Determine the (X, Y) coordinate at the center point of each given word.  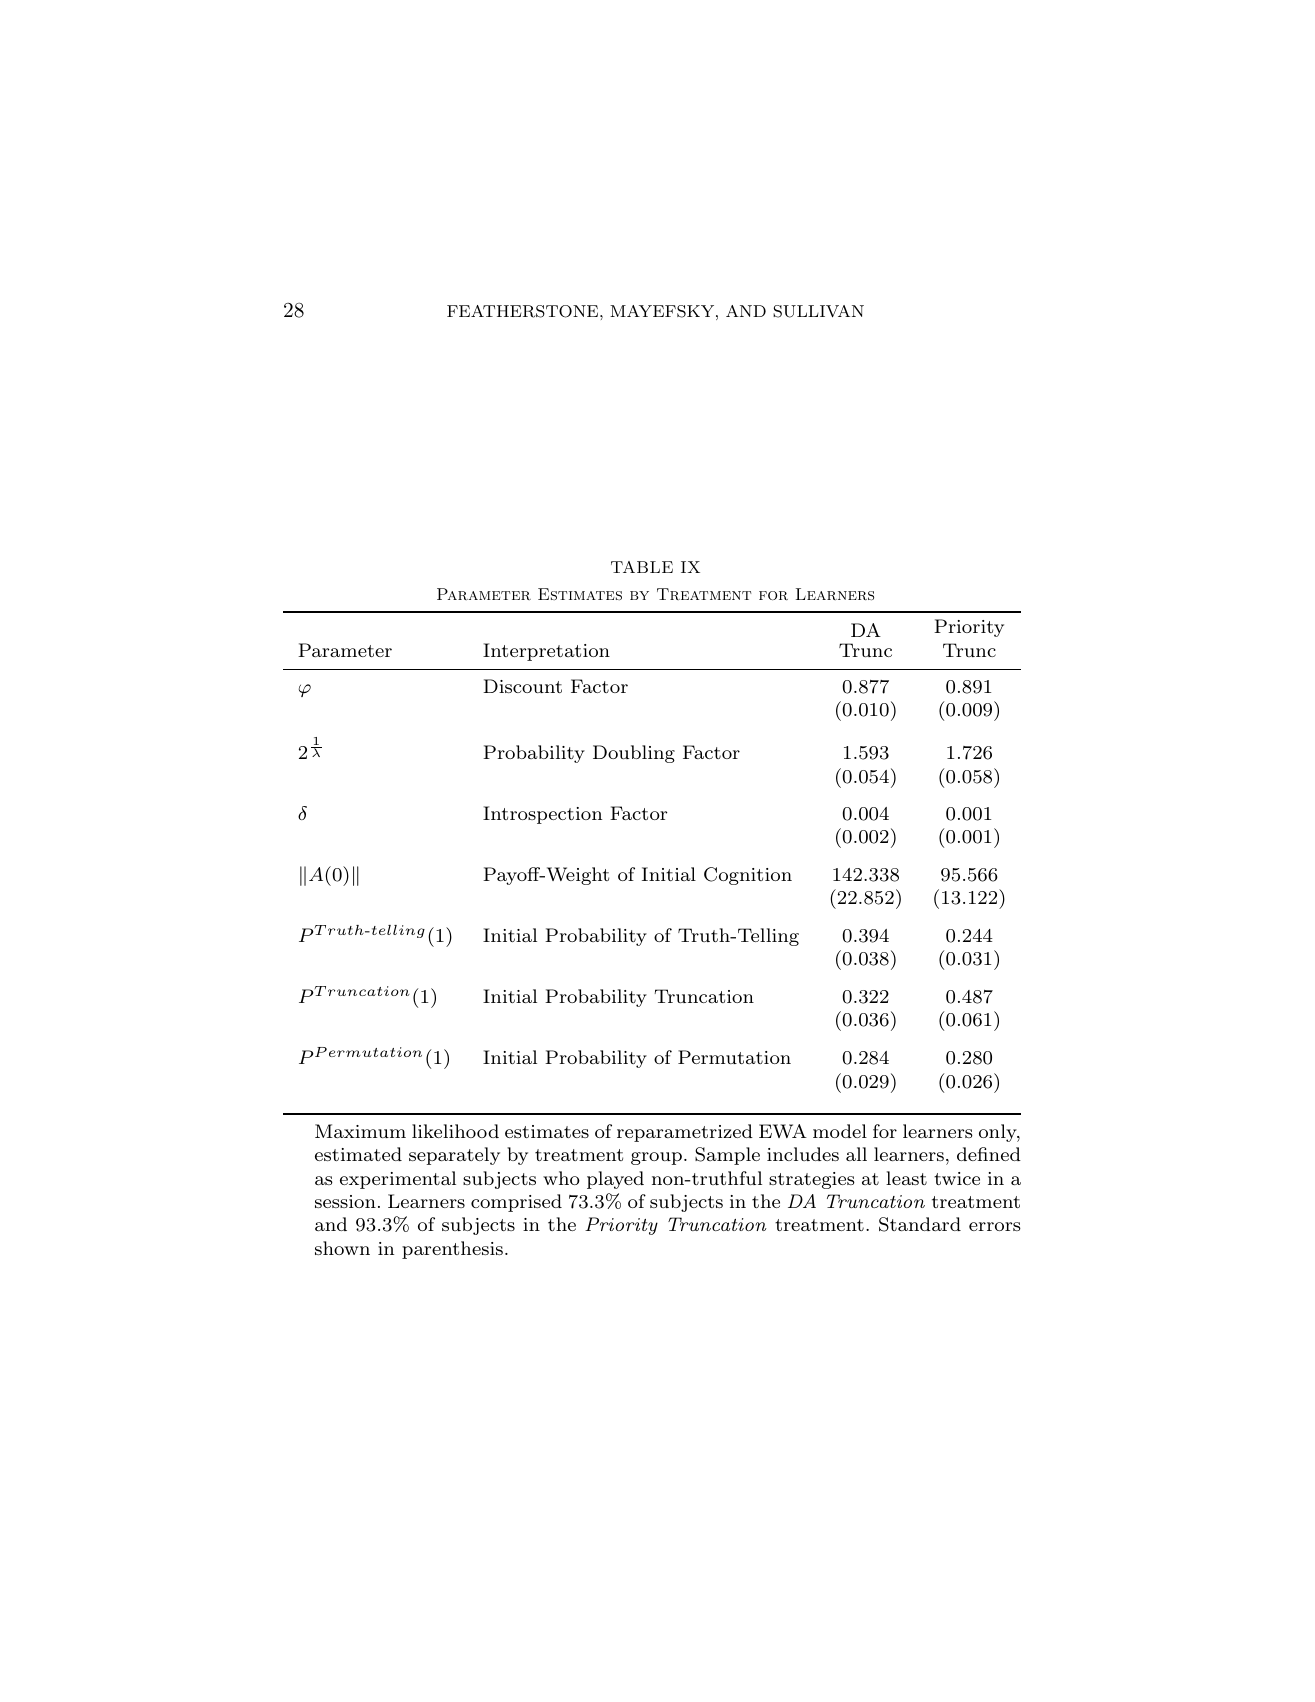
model (840, 1131)
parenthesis (452, 1250)
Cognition (748, 876)
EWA (783, 1131)
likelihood (455, 1131)
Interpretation (546, 652)
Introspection (542, 815)
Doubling (634, 754)
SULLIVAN (818, 311)
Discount (522, 686)
